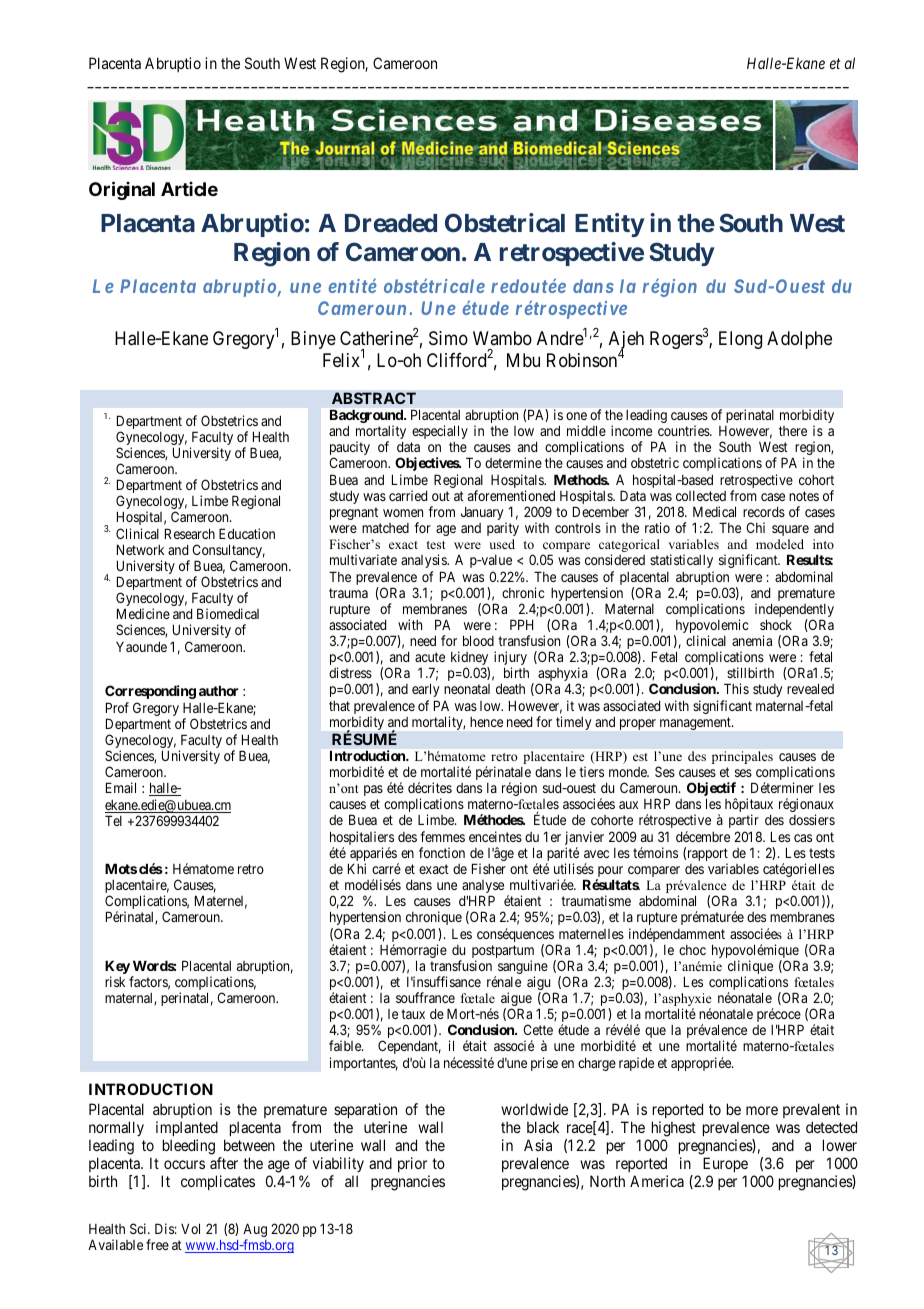 The width and height of the screenshot is (924, 1309). Describe the element at coordinates (117, 968) in the screenshot. I see `Key` at that location.
